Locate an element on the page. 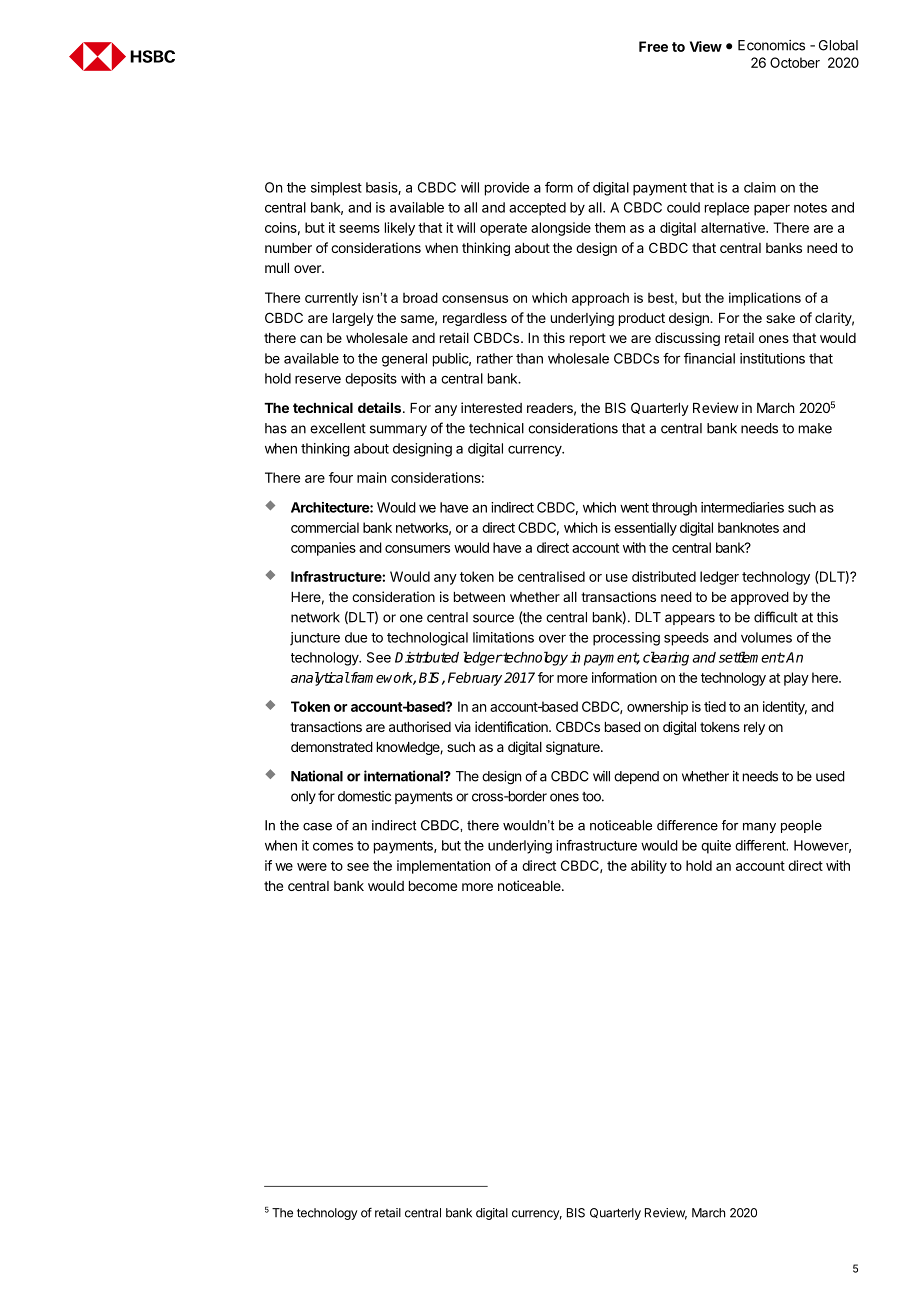 The width and height of the document is (924, 1308). October is located at coordinates (795, 62).
